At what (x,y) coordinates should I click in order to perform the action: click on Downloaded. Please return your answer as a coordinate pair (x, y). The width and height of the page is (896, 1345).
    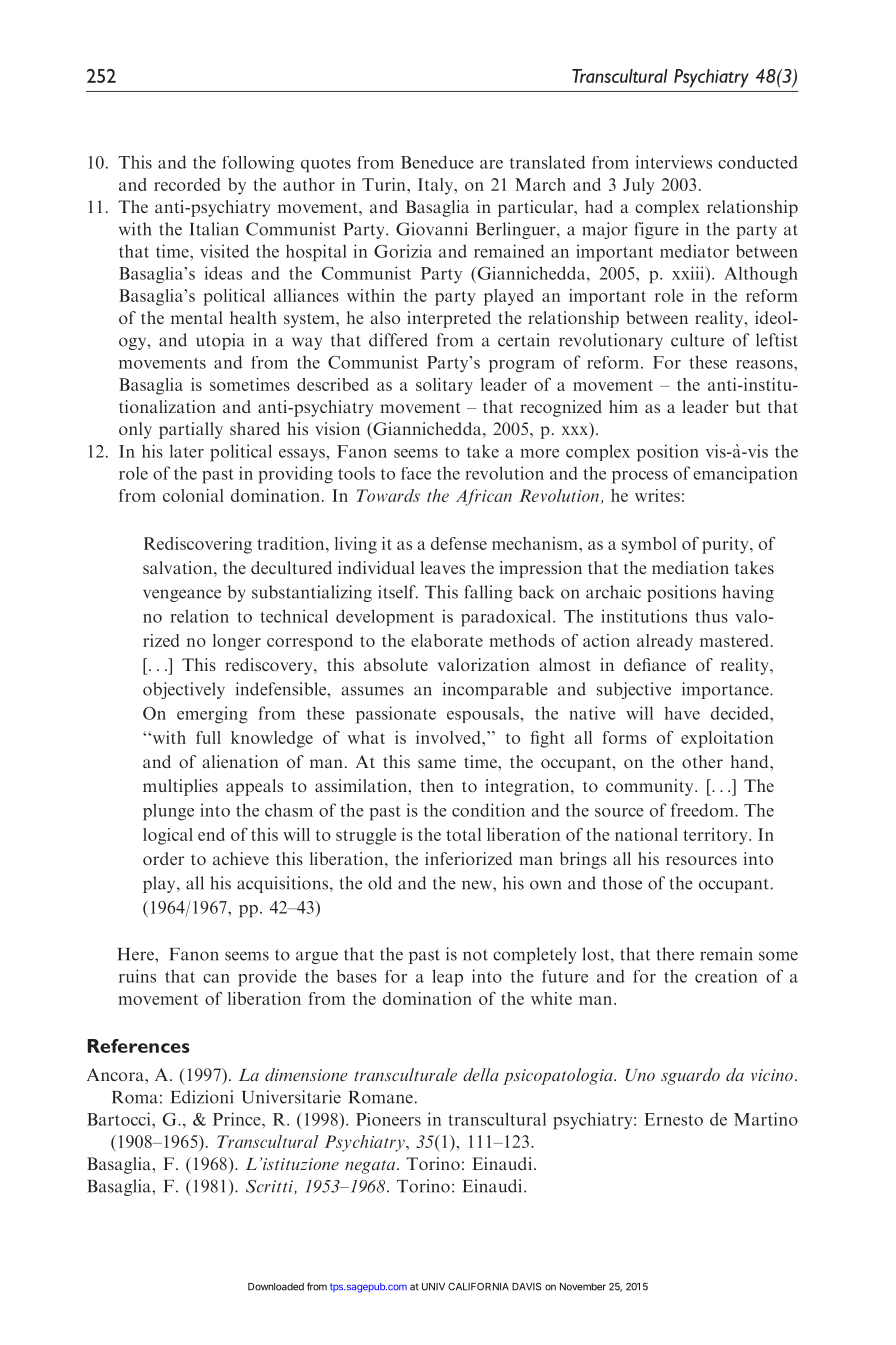
    Looking at the image, I should click on (276, 1287).
